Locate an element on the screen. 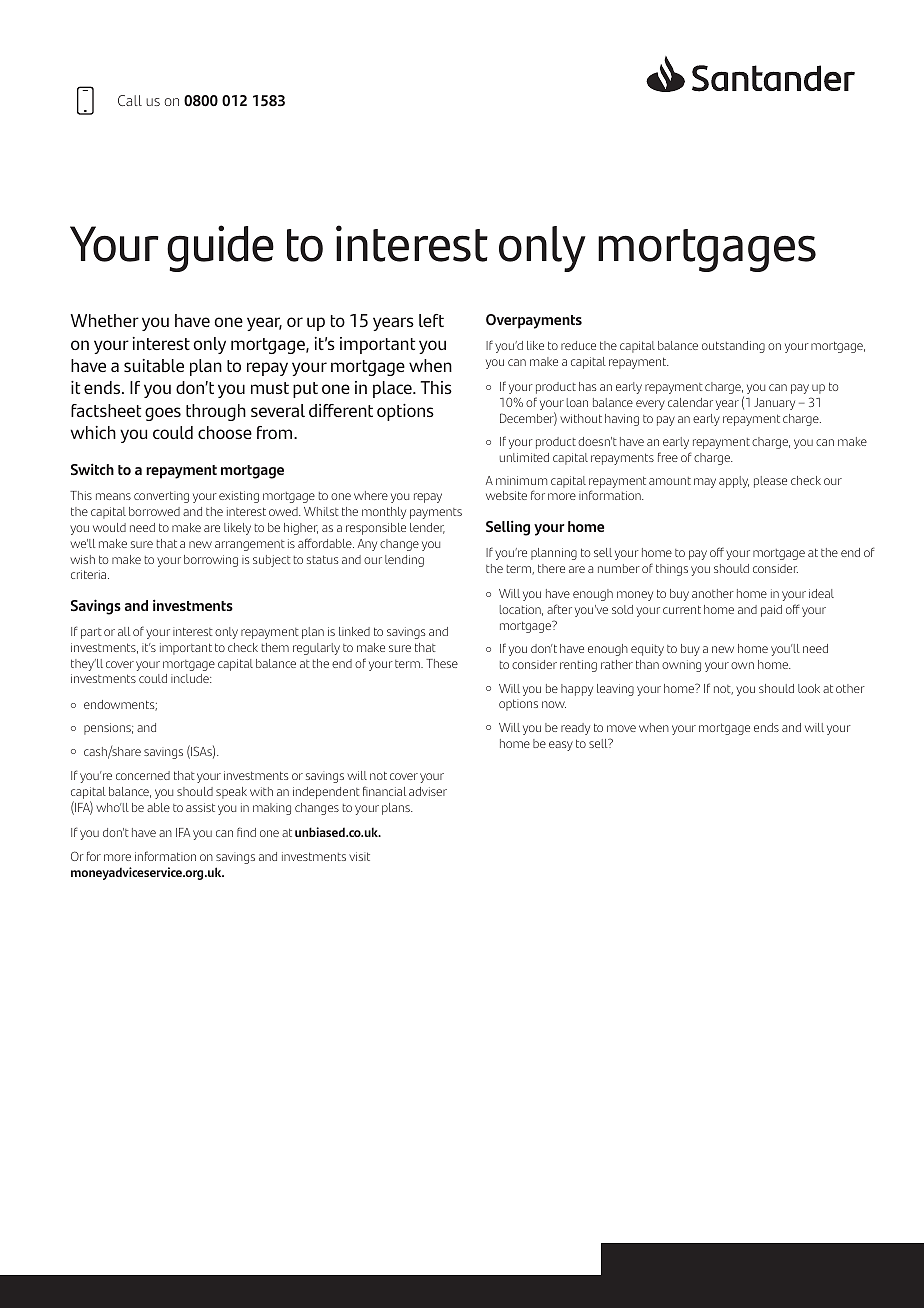 Image resolution: width=924 pixels, height=1308 pixels. adviser is located at coordinates (428, 791).
